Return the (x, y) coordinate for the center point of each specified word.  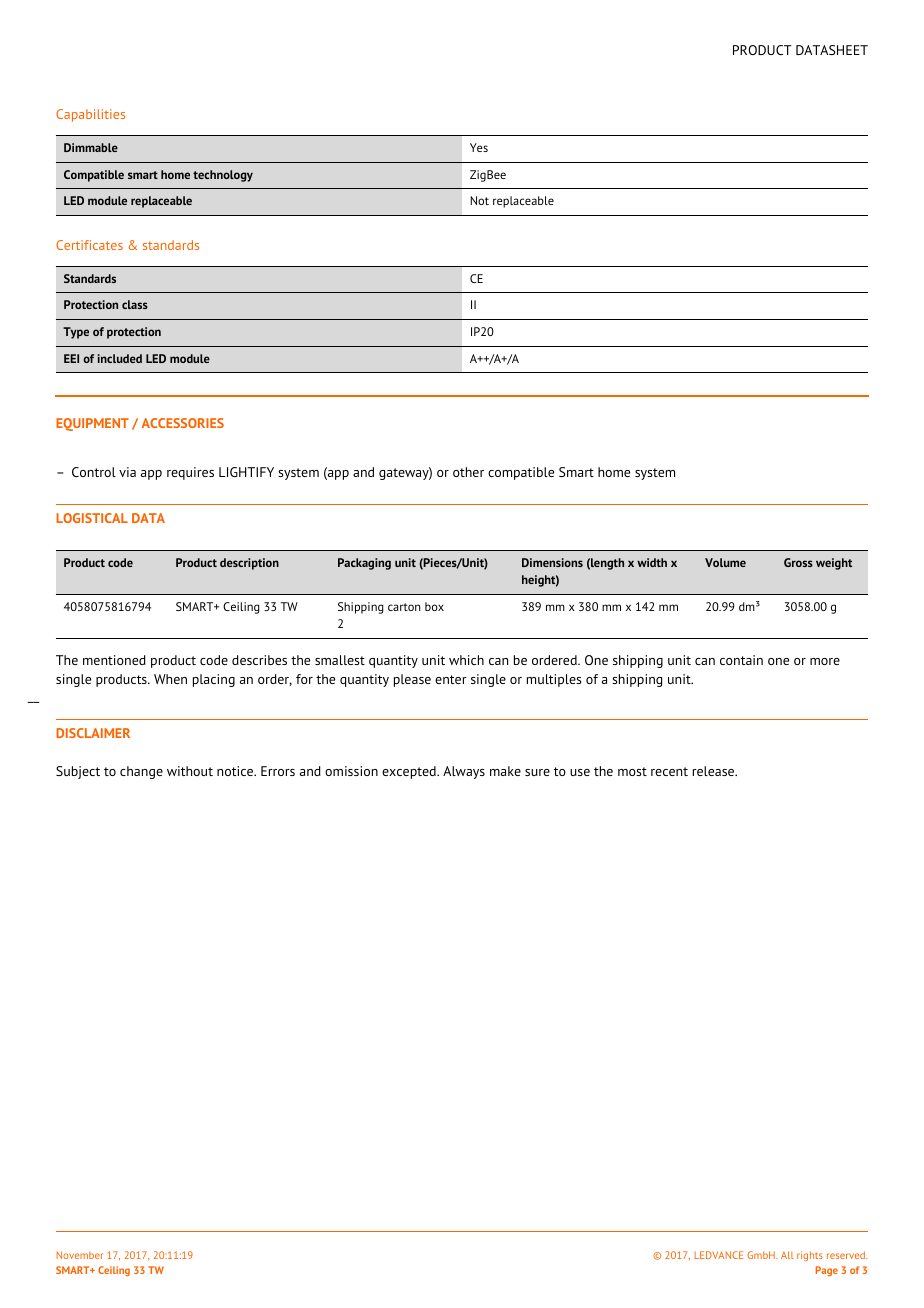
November (80, 1255)
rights (810, 1256)
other (468, 472)
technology (223, 176)
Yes (479, 147)
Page (827, 1271)
